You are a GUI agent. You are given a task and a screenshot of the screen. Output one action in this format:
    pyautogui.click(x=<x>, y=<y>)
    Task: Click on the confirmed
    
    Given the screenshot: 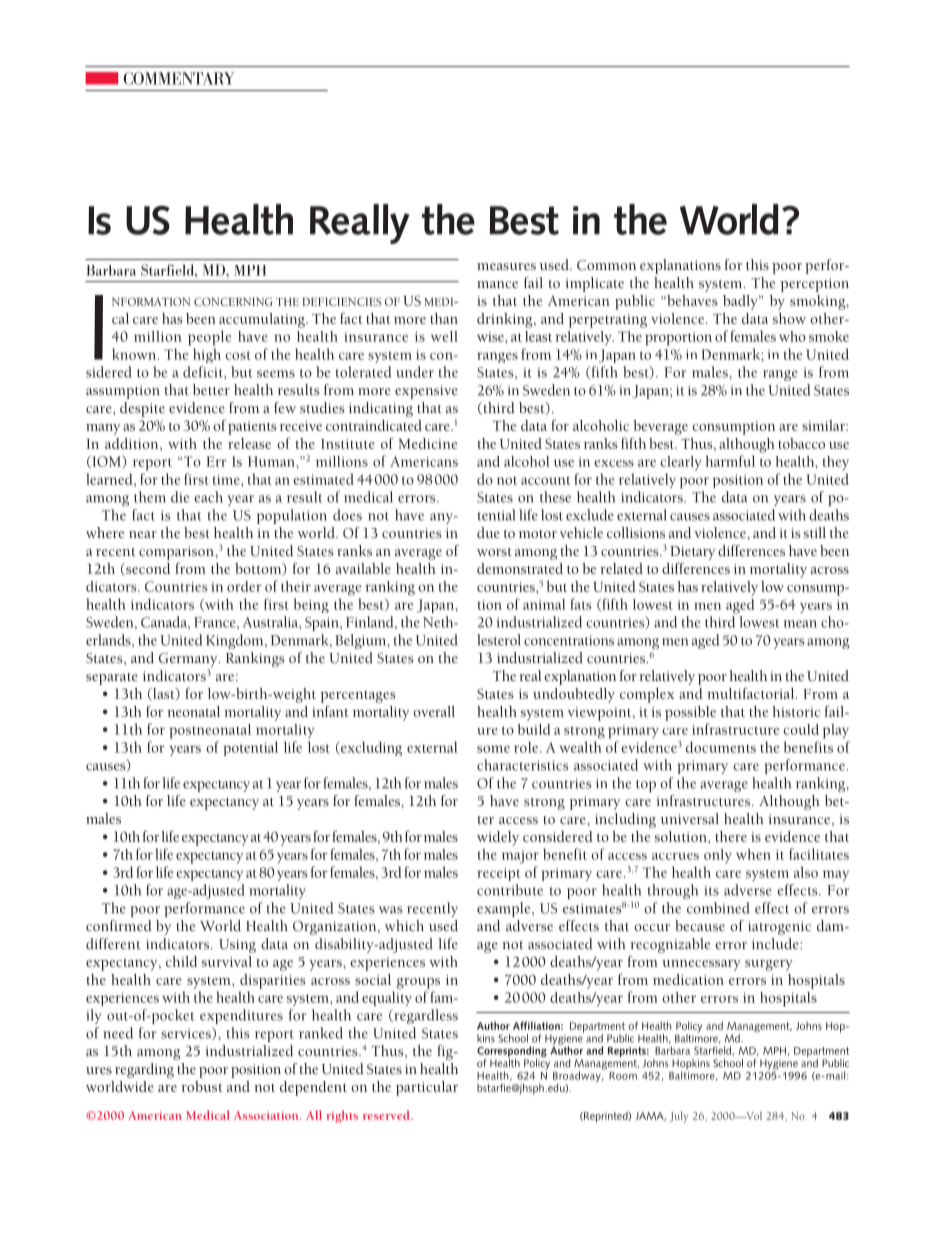 What is the action you would take?
    pyautogui.click(x=119, y=925)
